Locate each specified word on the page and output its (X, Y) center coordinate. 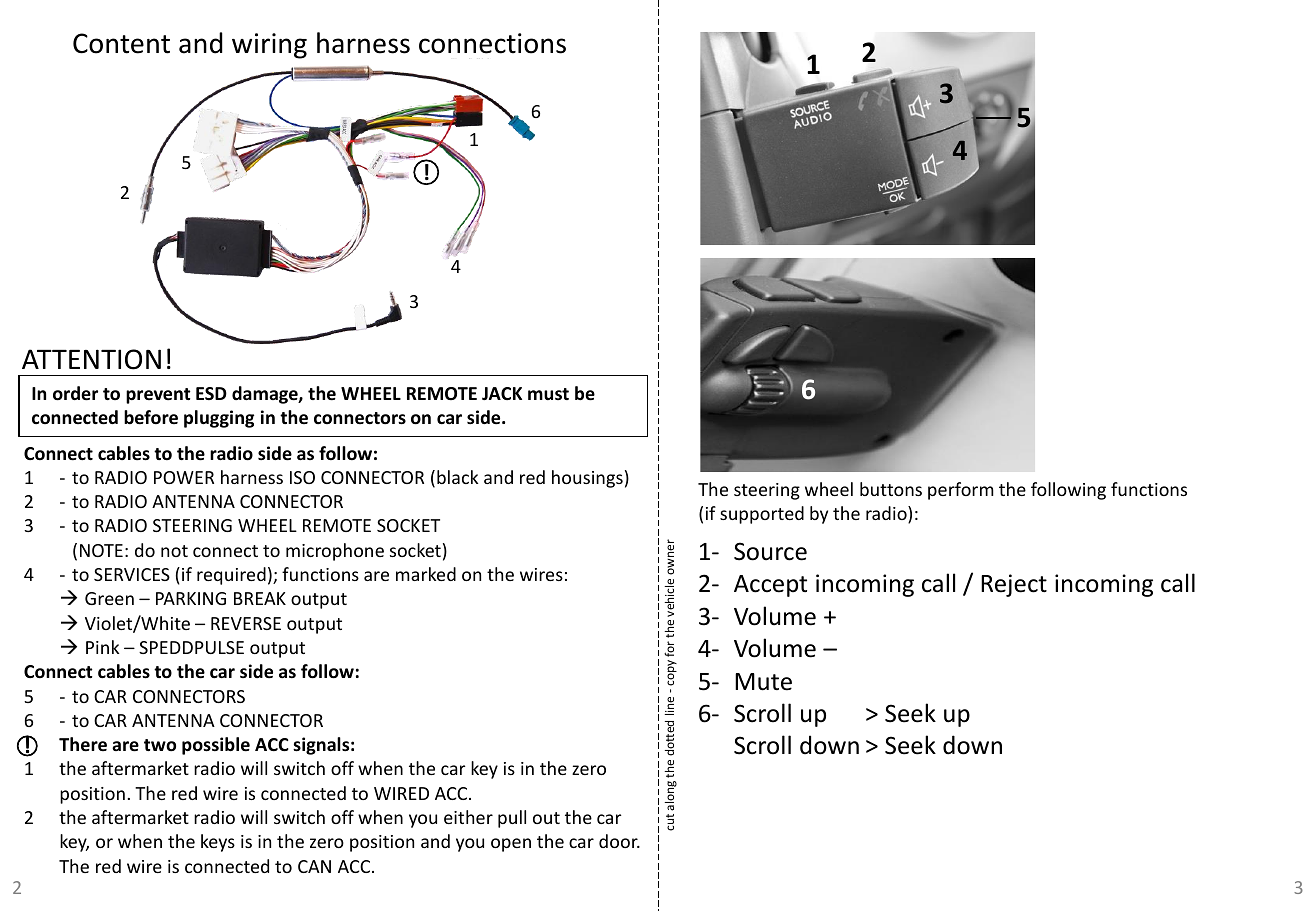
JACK (502, 393)
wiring (269, 46)
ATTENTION (91, 359)
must (548, 394)
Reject (1014, 585)
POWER (184, 477)
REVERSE (246, 623)
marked (426, 574)
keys (218, 843)
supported (762, 515)
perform (961, 491)
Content (121, 43)
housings (587, 479)
